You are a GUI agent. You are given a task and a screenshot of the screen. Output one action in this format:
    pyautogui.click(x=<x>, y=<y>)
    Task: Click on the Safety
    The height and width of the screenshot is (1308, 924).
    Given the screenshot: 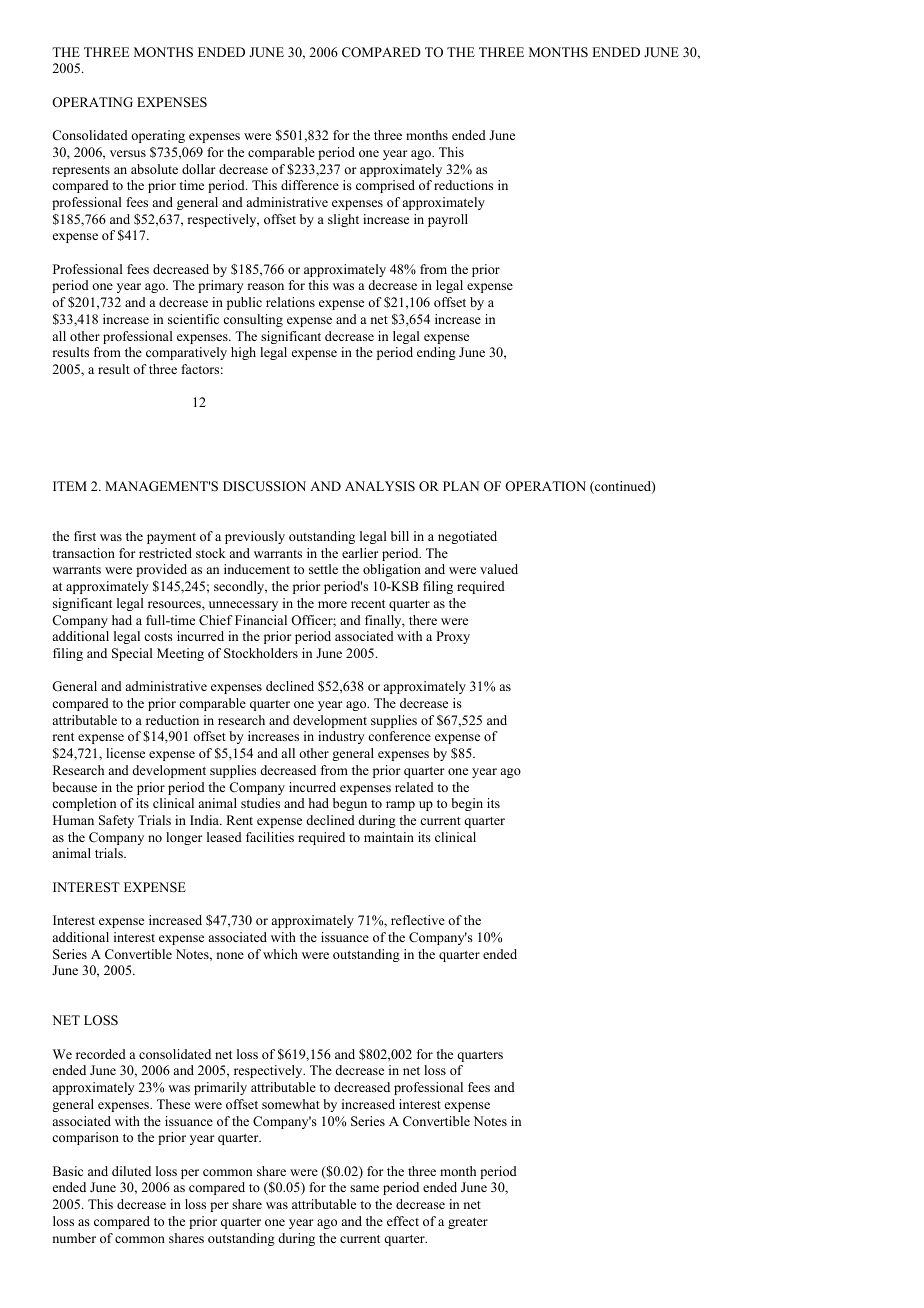 What is the action you would take?
    pyautogui.click(x=116, y=821)
